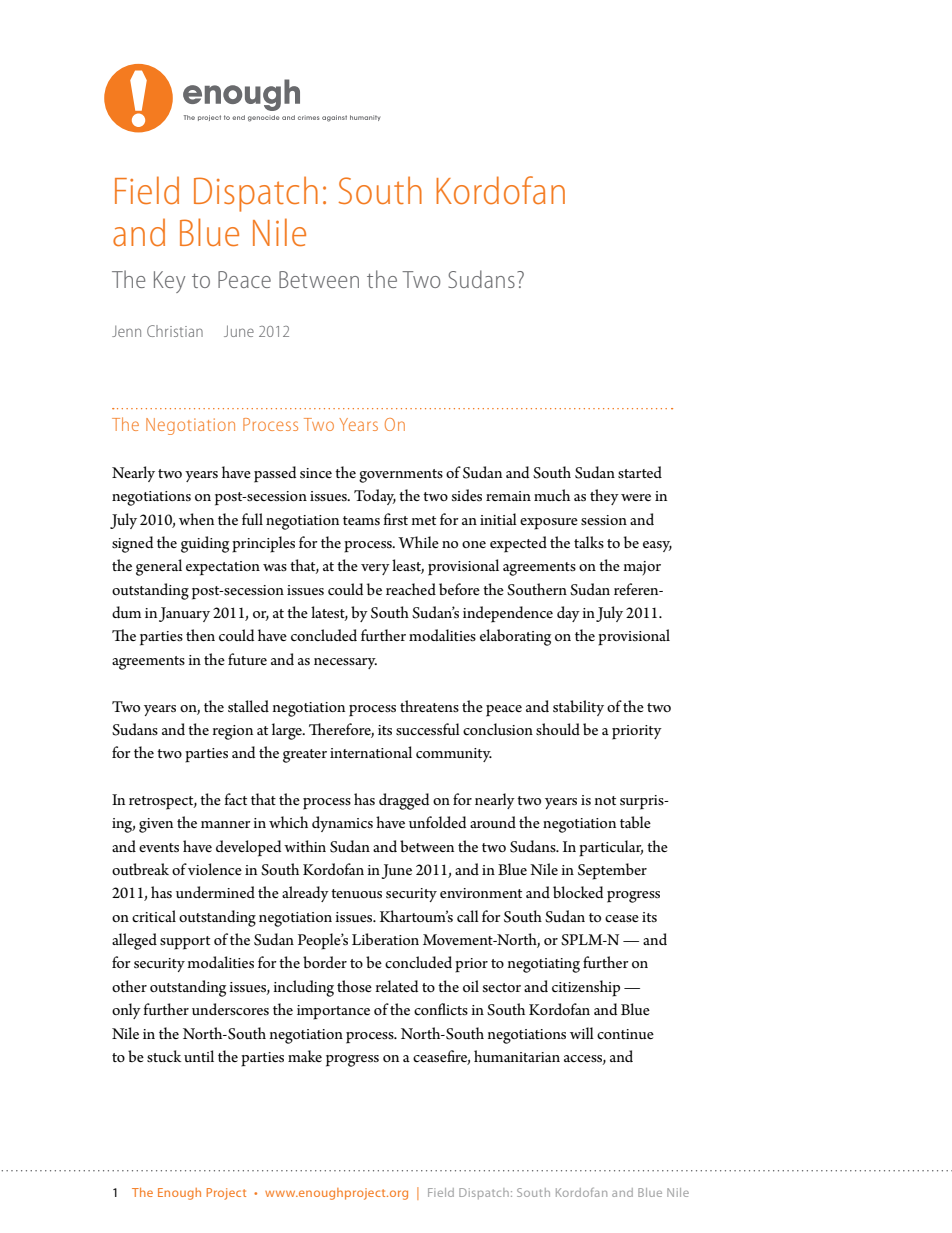 The height and width of the screenshot is (1233, 952). I want to click on Key, so click(169, 282).
